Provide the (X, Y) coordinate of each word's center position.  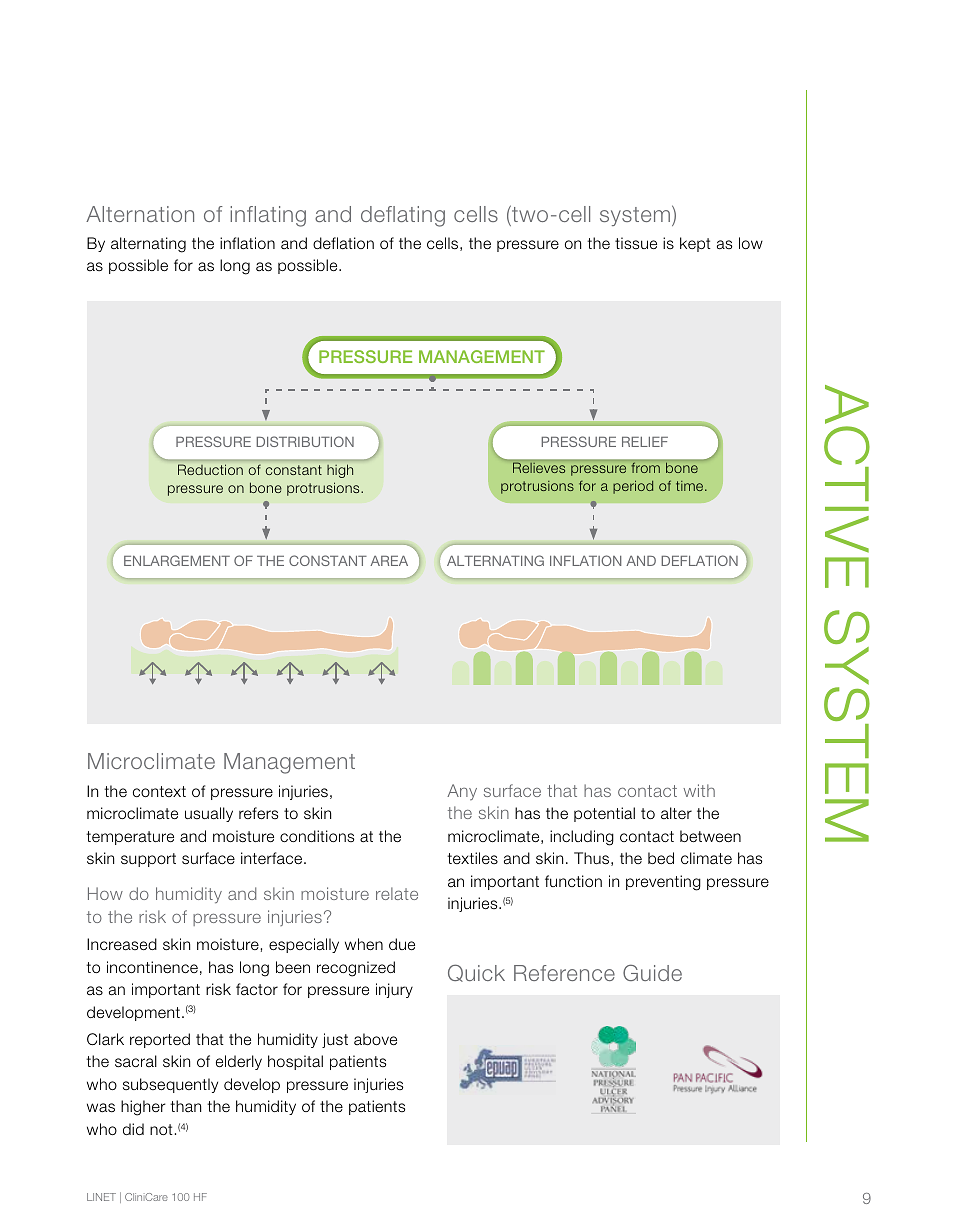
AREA (389, 561)
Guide (652, 972)
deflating (403, 216)
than (185, 1106)
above (375, 1039)
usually (209, 814)
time (691, 486)
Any (462, 792)
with (699, 790)
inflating (268, 216)
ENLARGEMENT (177, 560)
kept (695, 244)
